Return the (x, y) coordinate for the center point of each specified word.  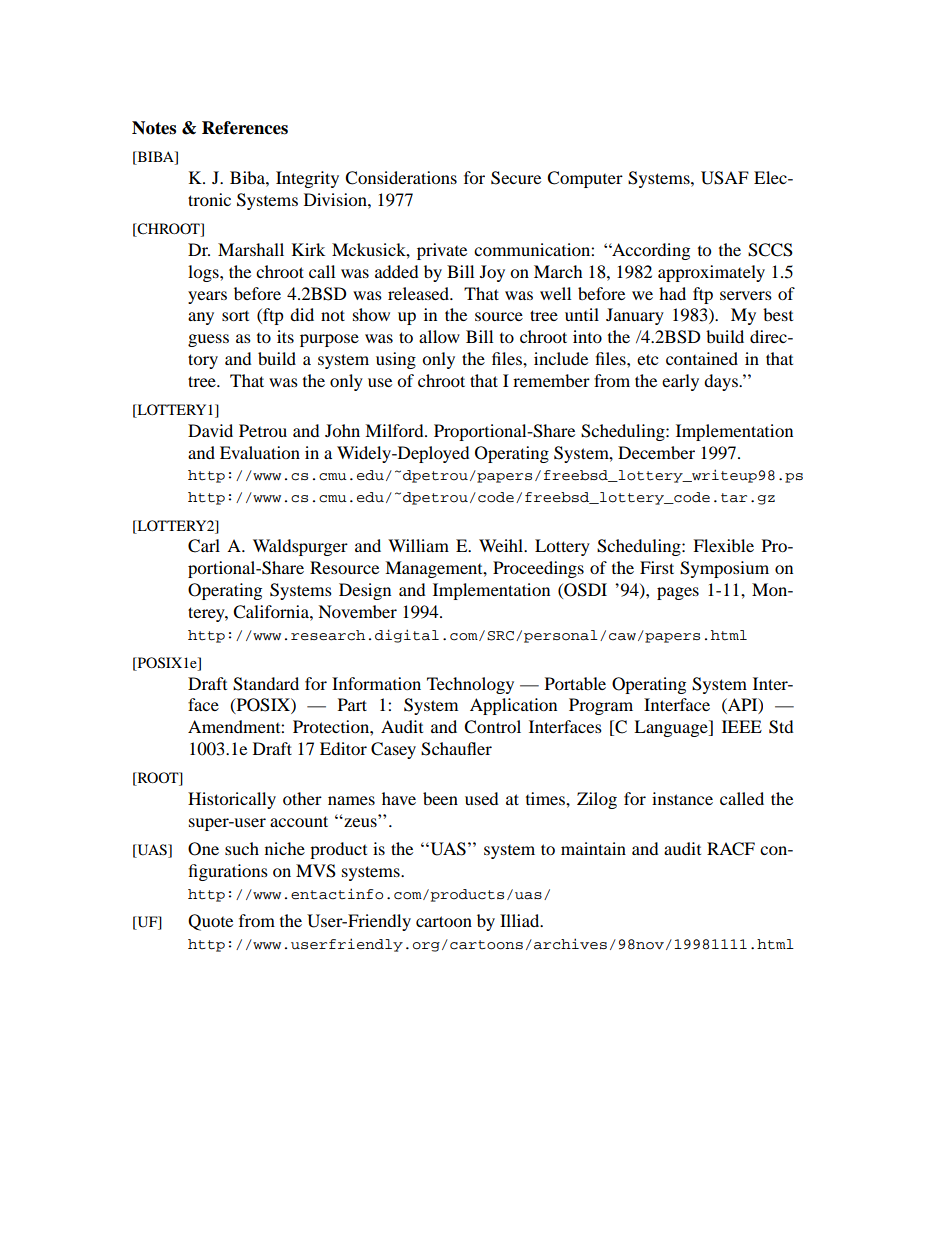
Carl (204, 546)
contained (702, 358)
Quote (210, 922)
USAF (725, 178)
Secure (516, 178)
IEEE (742, 726)
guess (208, 340)
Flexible (723, 545)
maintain (593, 848)
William (418, 545)
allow (439, 336)
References (245, 128)
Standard (266, 684)
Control (492, 727)
